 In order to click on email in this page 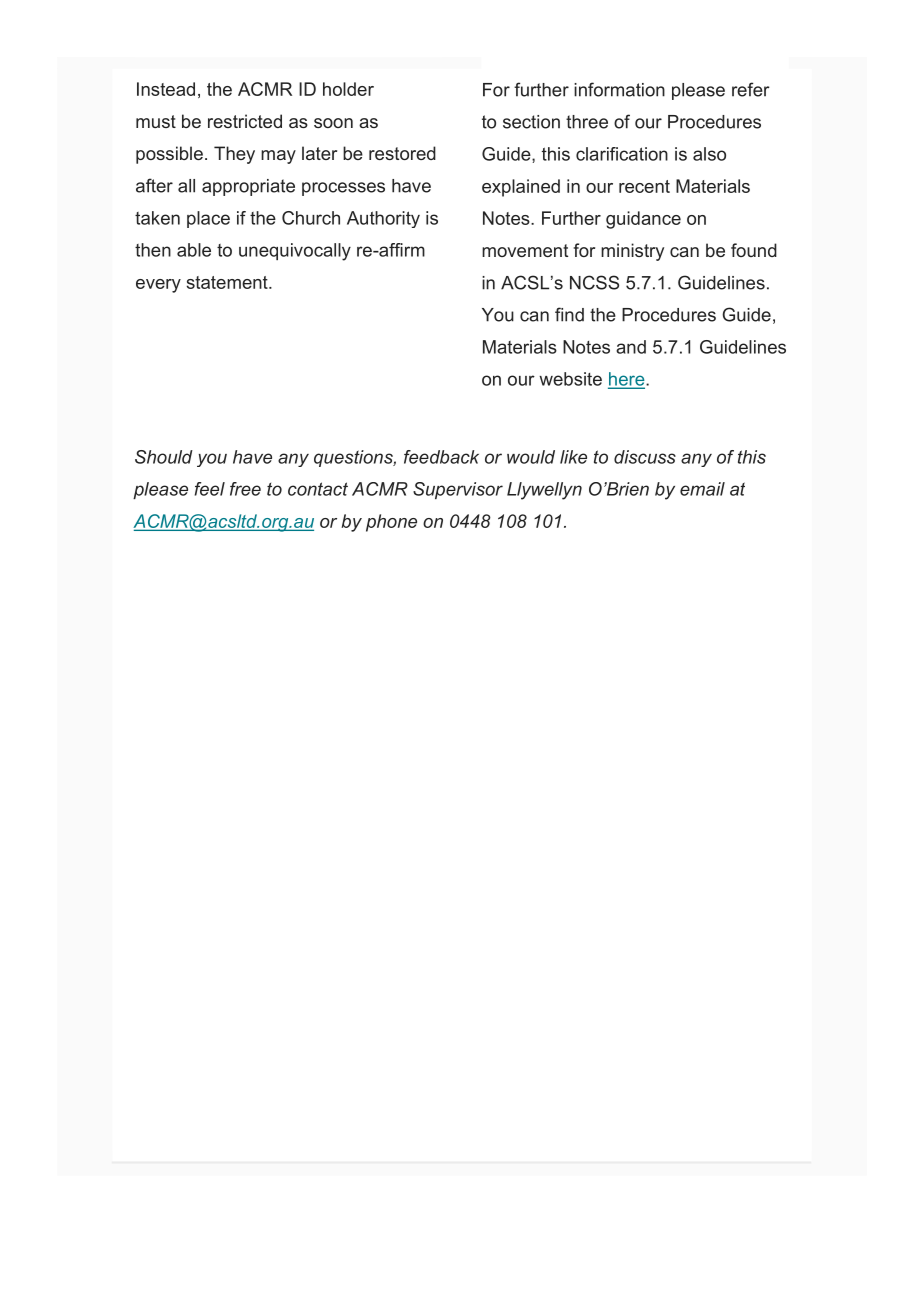, I will do `click(702, 489)`.
